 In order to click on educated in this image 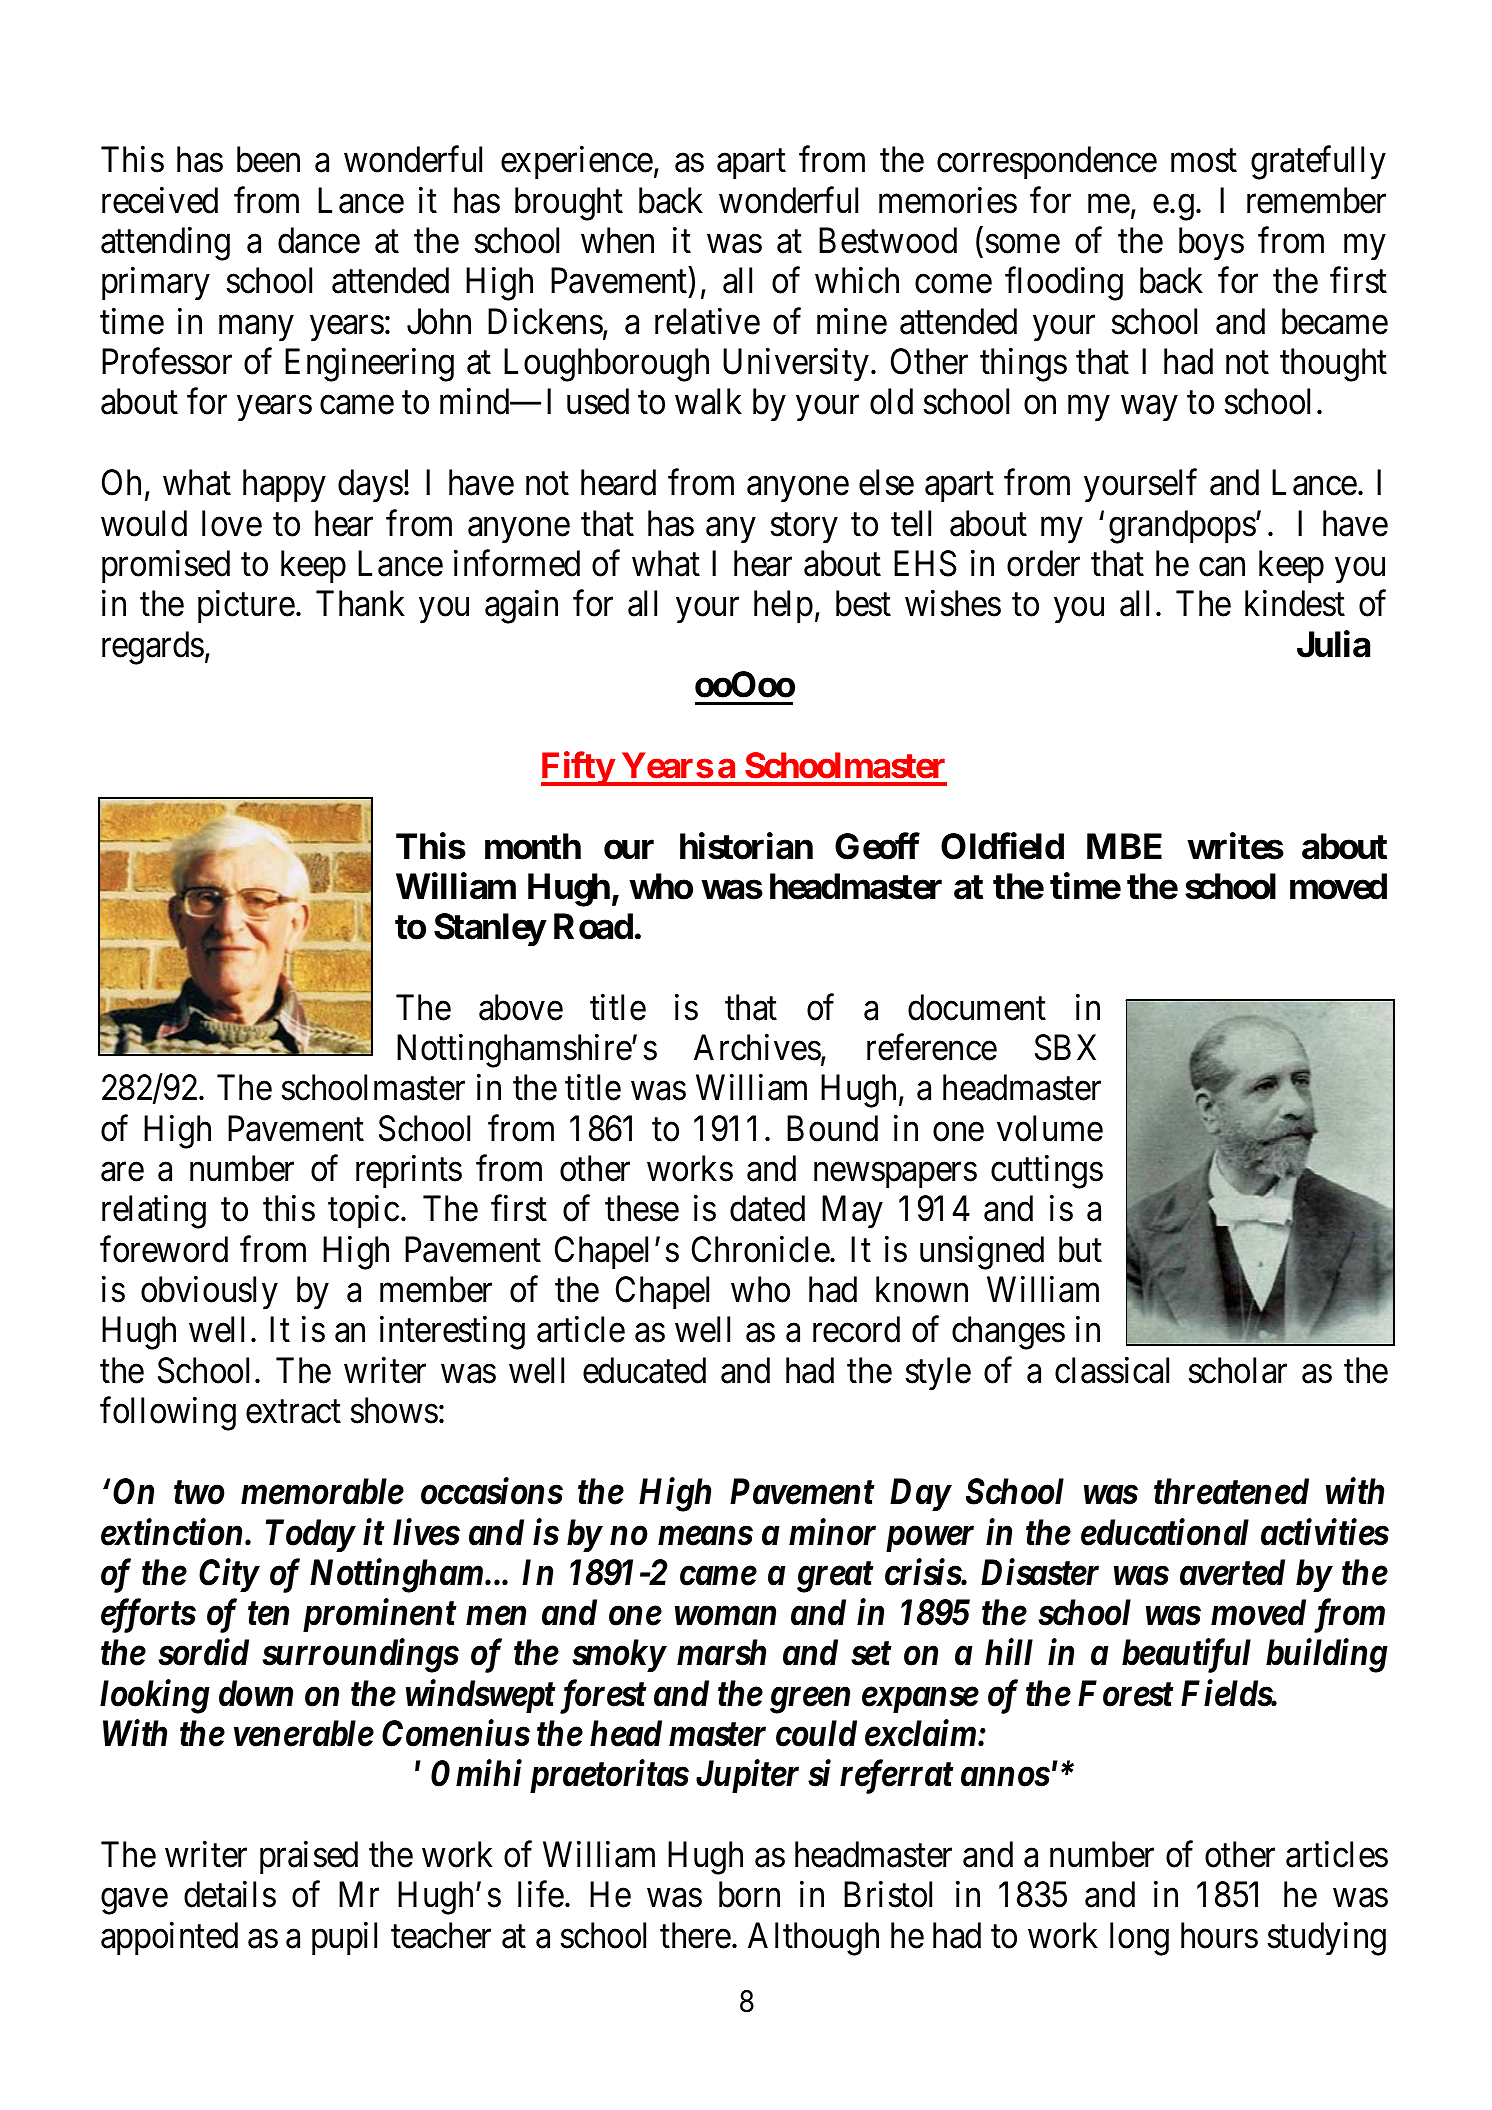, I will do `click(644, 1370)`.
